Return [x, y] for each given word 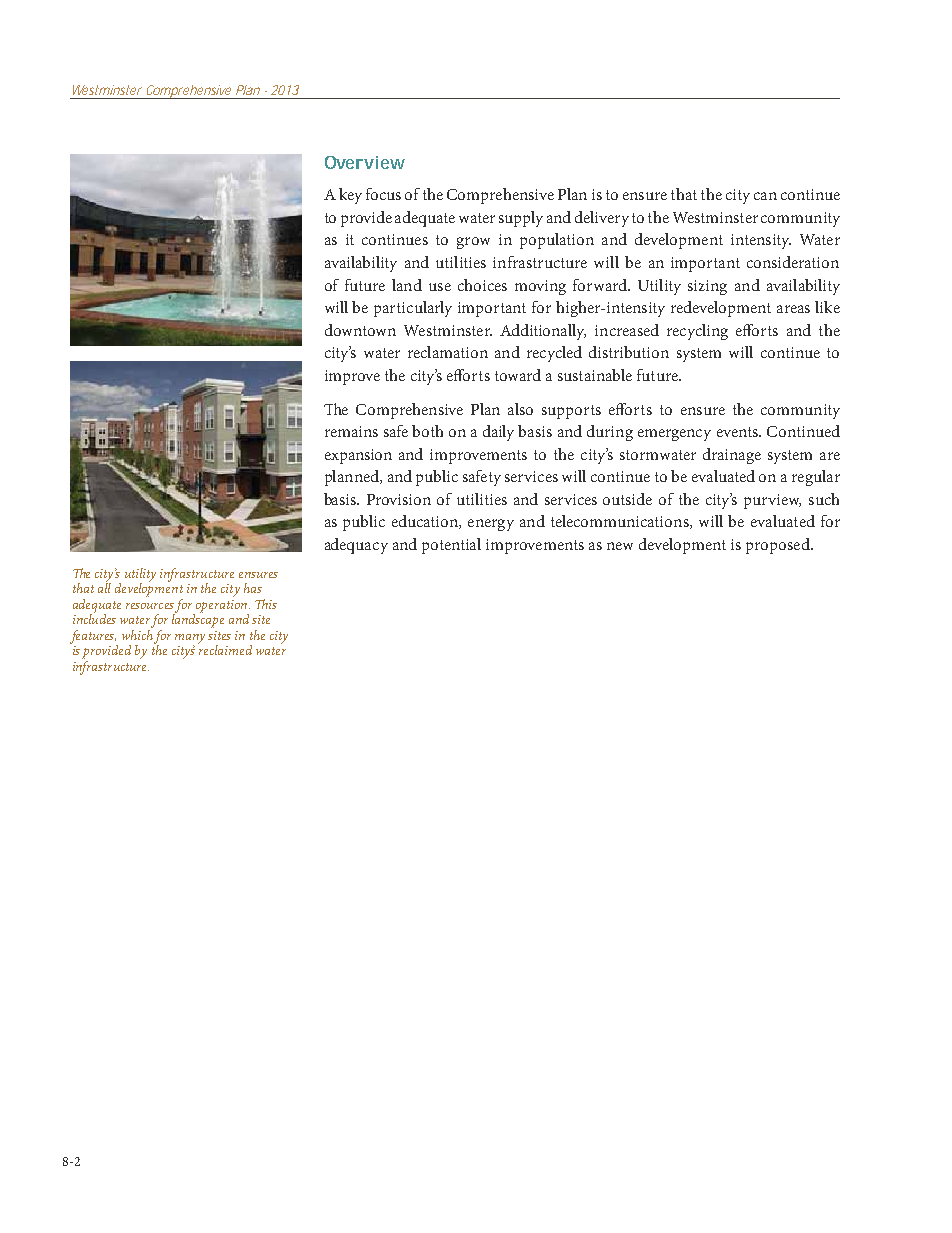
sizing [707, 287]
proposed [779, 546]
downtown [360, 330]
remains [351, 431]
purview [772, 501]
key [350, 196]
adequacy [356, 546]
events [738, 432]
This [266, 604]
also [520, 409]
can [765, 196]
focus [383, 194]
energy [491, 525]
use [440, 287]
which [137, 633]
